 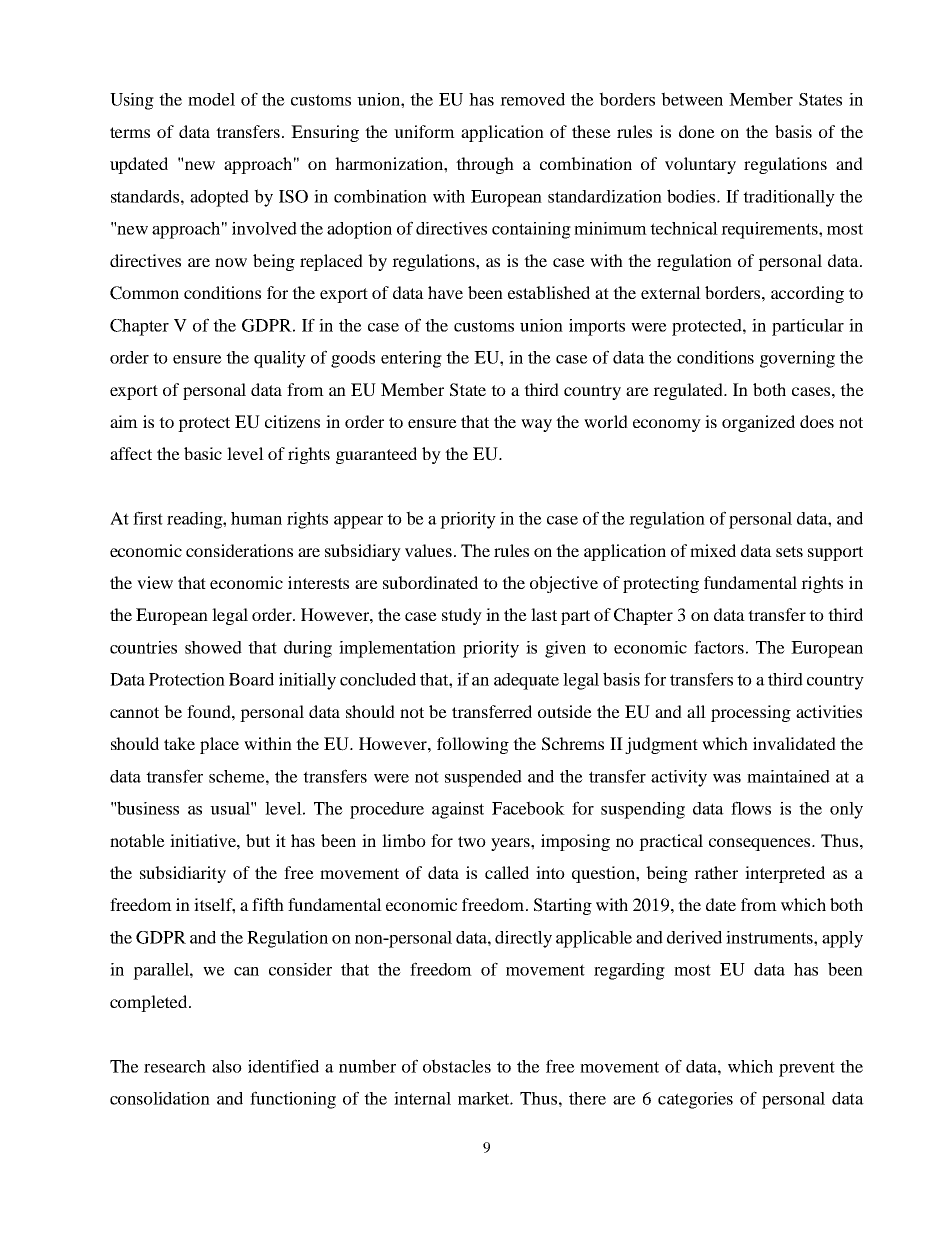 I want to click on prevent, so click(x=807, y=1069).
